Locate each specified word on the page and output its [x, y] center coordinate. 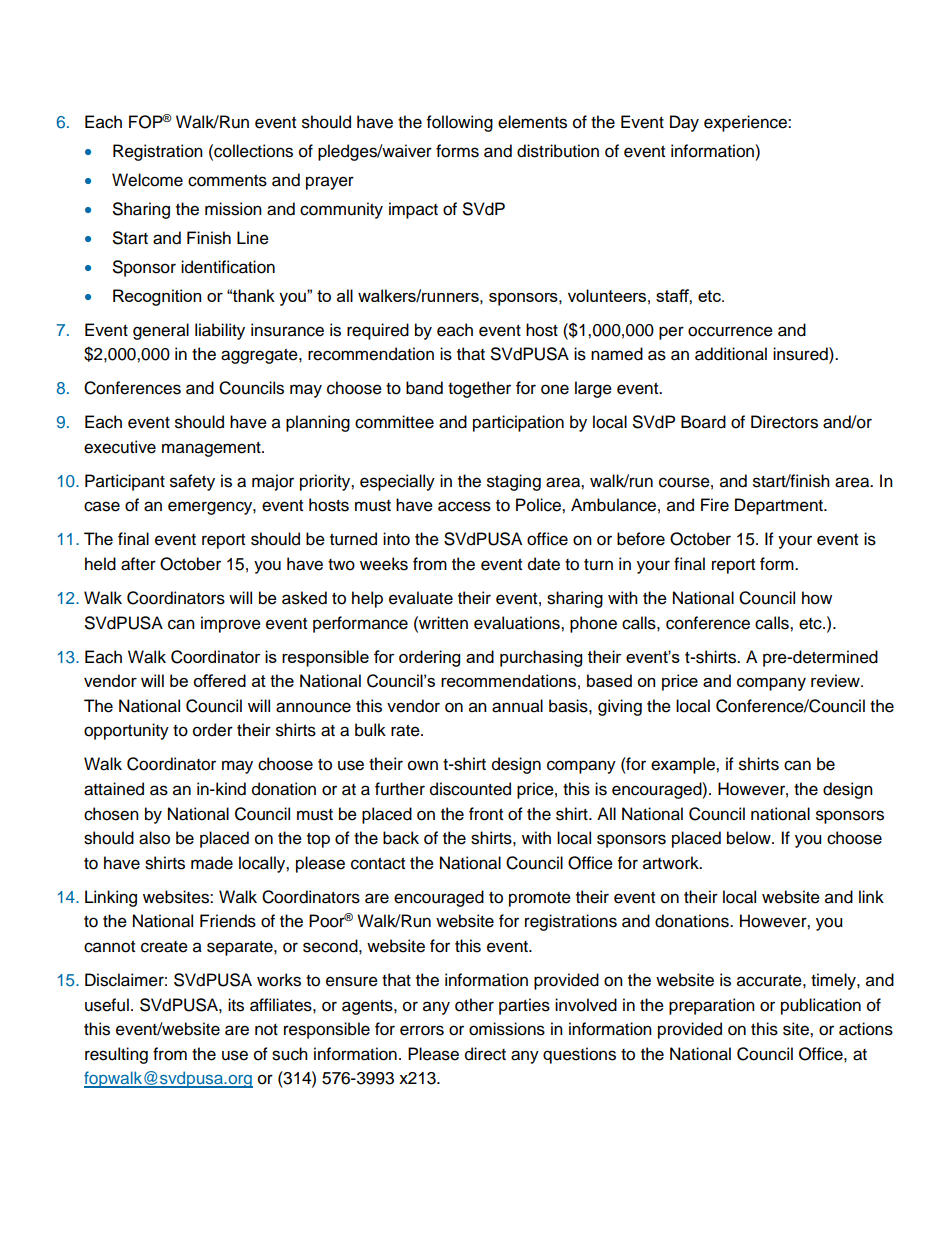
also [154, 838]
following [460, 123]
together [479, 389]
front [486, 814]
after [138, 564]
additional [731, 354]
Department [780, 506]
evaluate [421, 598]
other [474, 1005]
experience [746, 123]
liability [220, 331]
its [236, 1005]
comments [227, 181]
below [750, 838]
